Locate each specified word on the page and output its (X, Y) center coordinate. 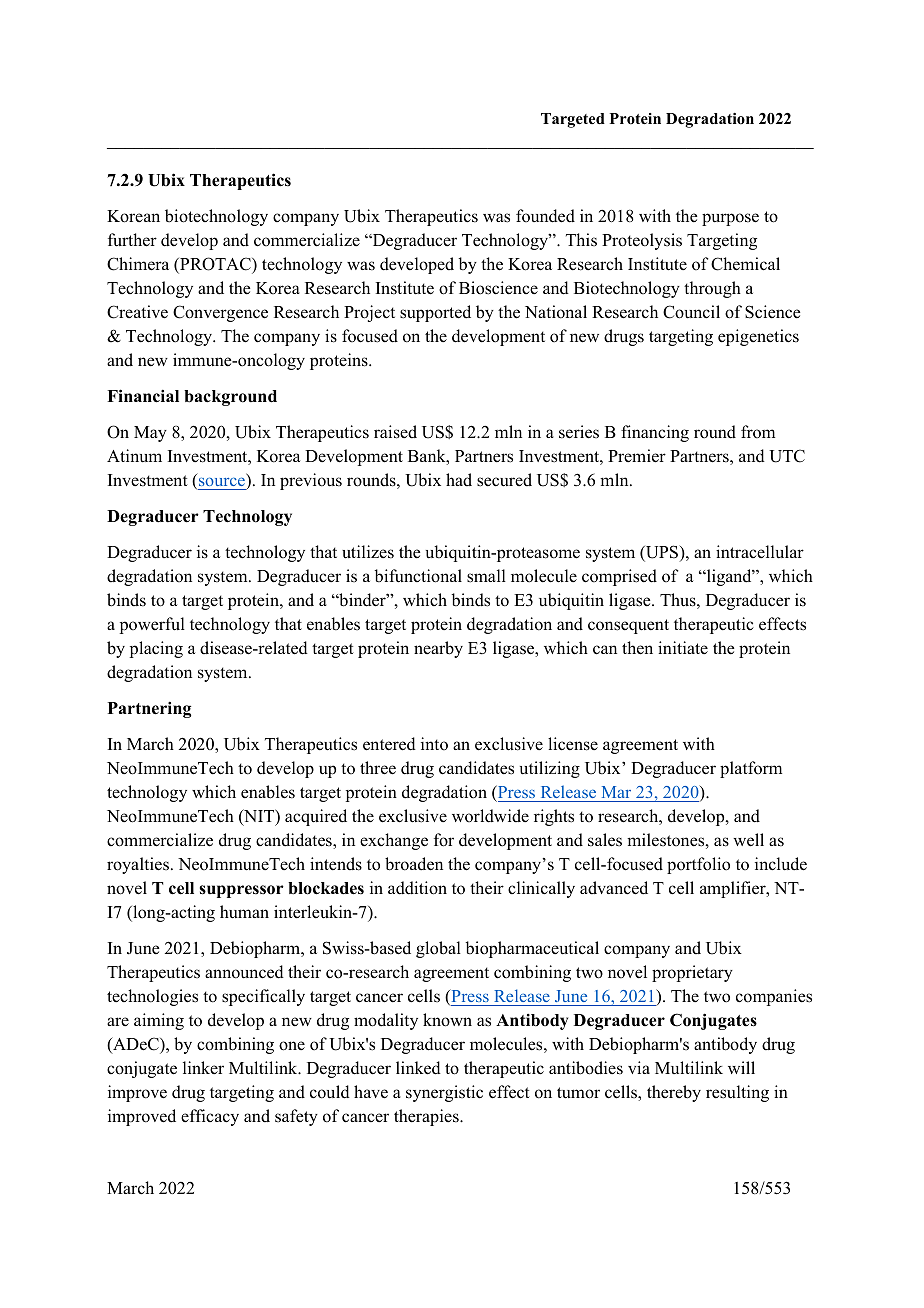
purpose (730, 219)
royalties (138, 865)
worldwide (490, 816)
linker (203, 1067)
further (132, 240)
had (459, 480)
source (222, 483)
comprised (619, 577)
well (748, 840)
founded (545, 216)
